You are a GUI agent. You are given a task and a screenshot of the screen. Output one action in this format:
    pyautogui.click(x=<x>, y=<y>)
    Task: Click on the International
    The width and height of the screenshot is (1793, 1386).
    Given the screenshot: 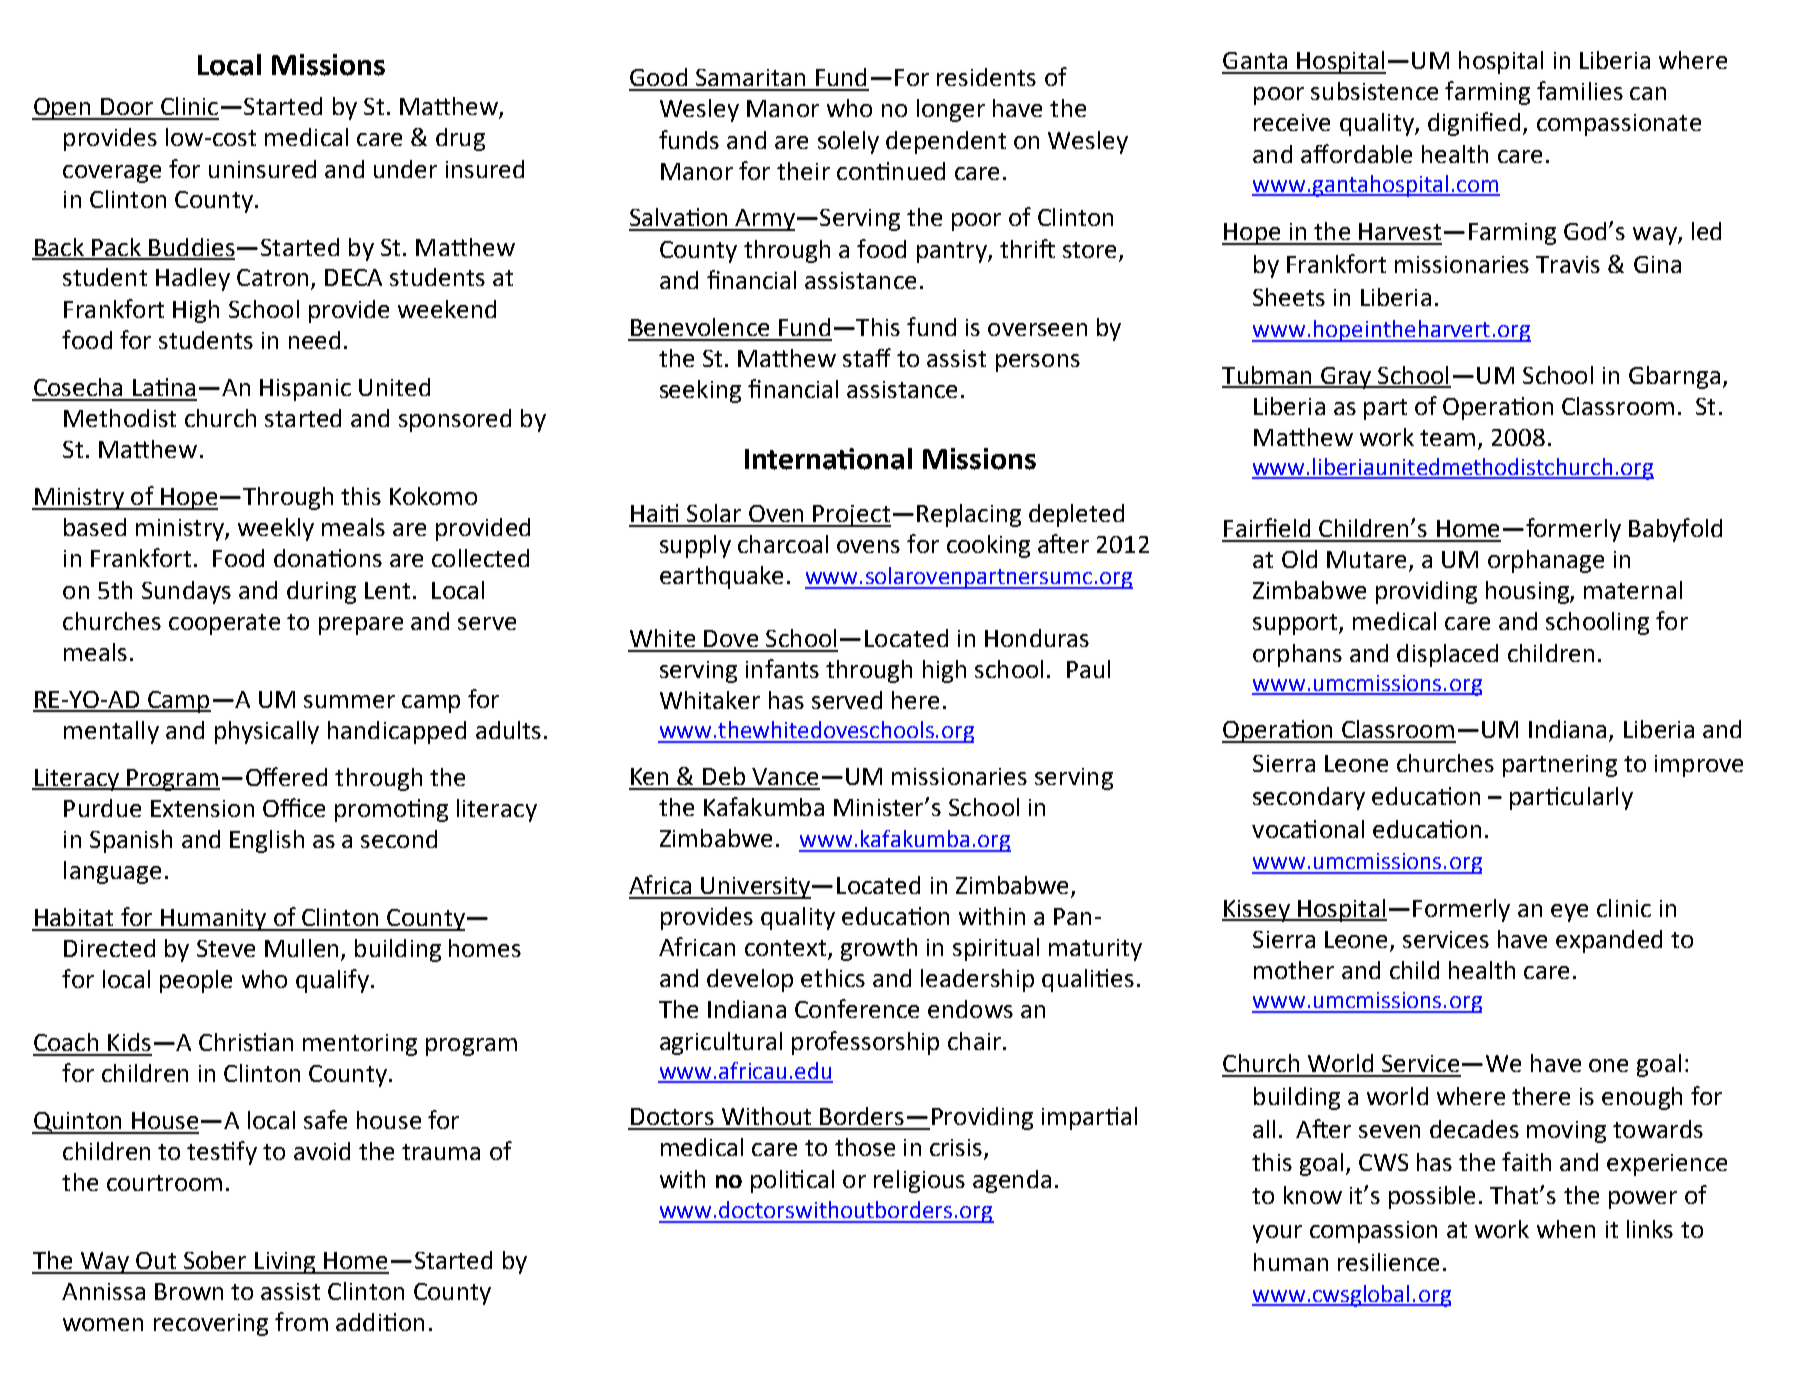 What is the action you would take?
    pyautogui.click(x=828, y=459)
